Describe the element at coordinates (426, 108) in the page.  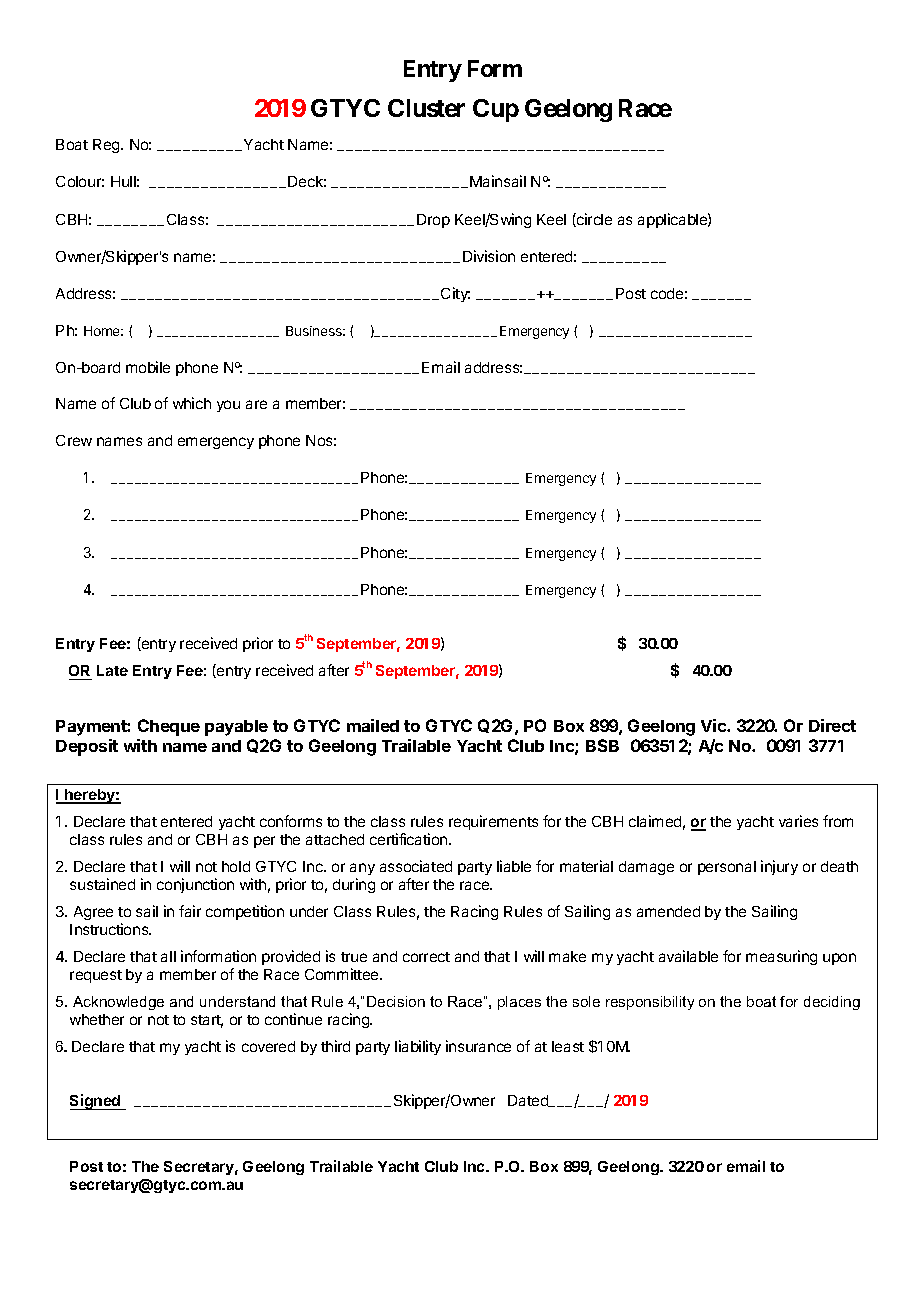
I see `Cluster` at that location.
